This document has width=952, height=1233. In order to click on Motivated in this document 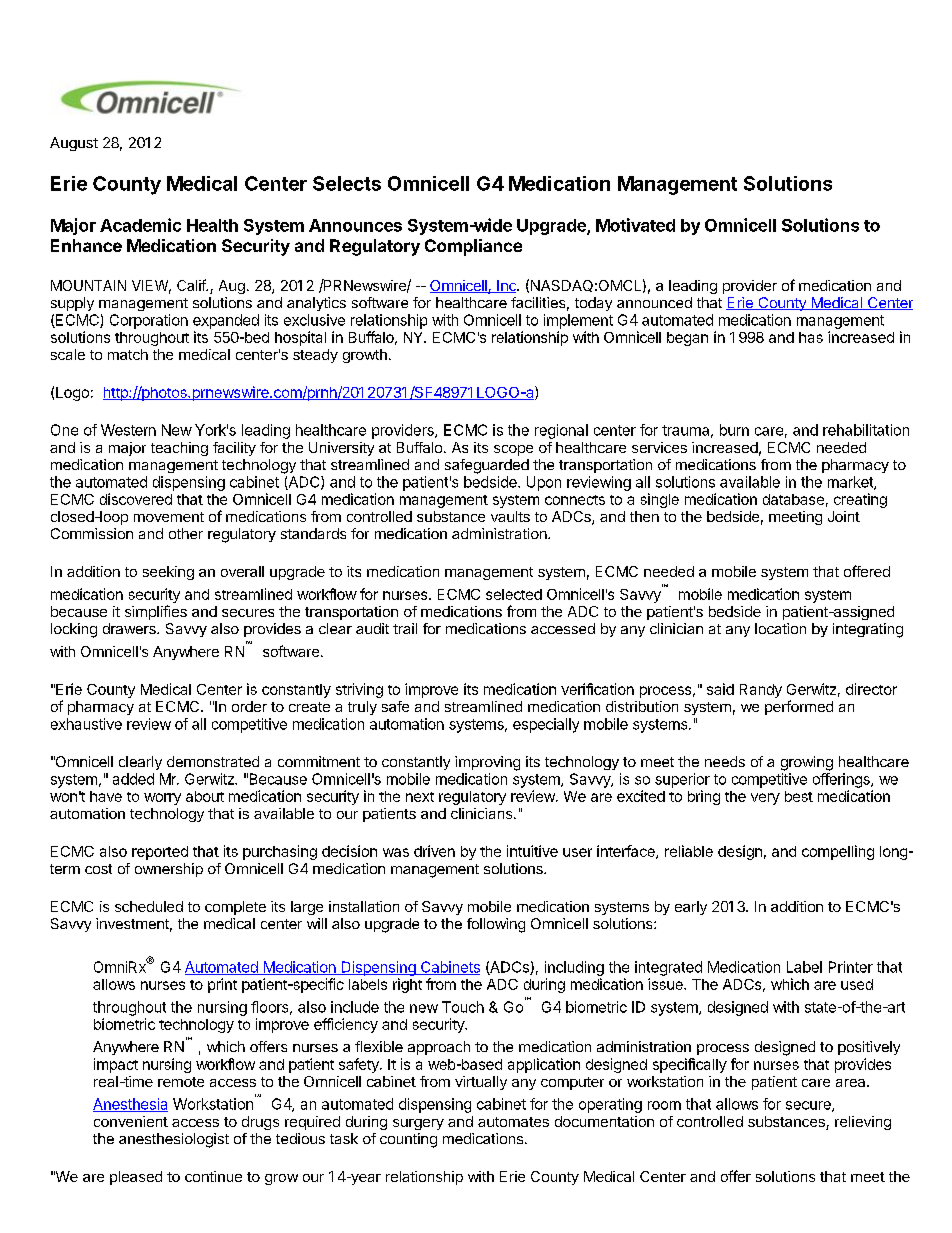, I will do `click(635, 225)`.
